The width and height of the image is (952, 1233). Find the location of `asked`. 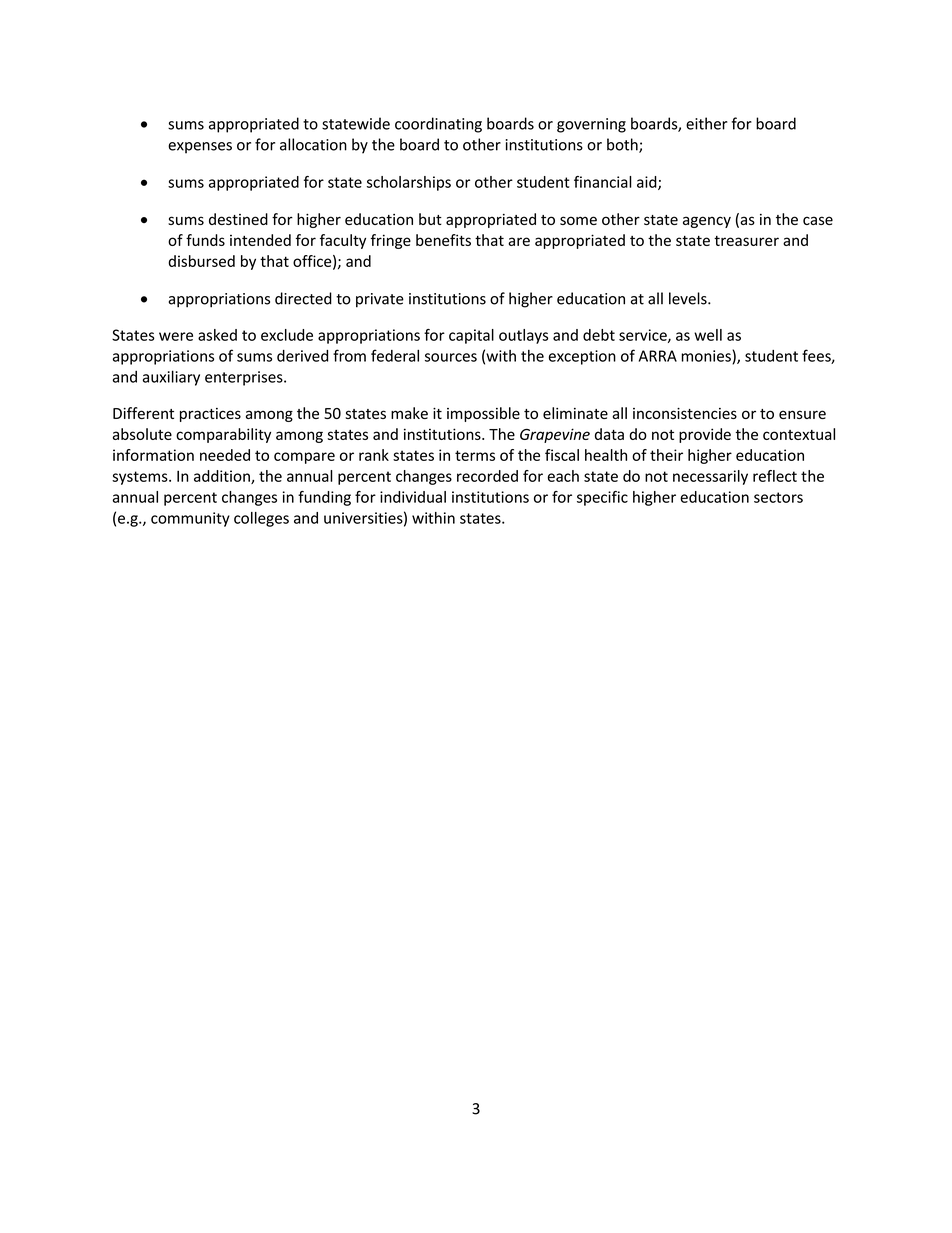

asked is located at coordinates (217, 335).
